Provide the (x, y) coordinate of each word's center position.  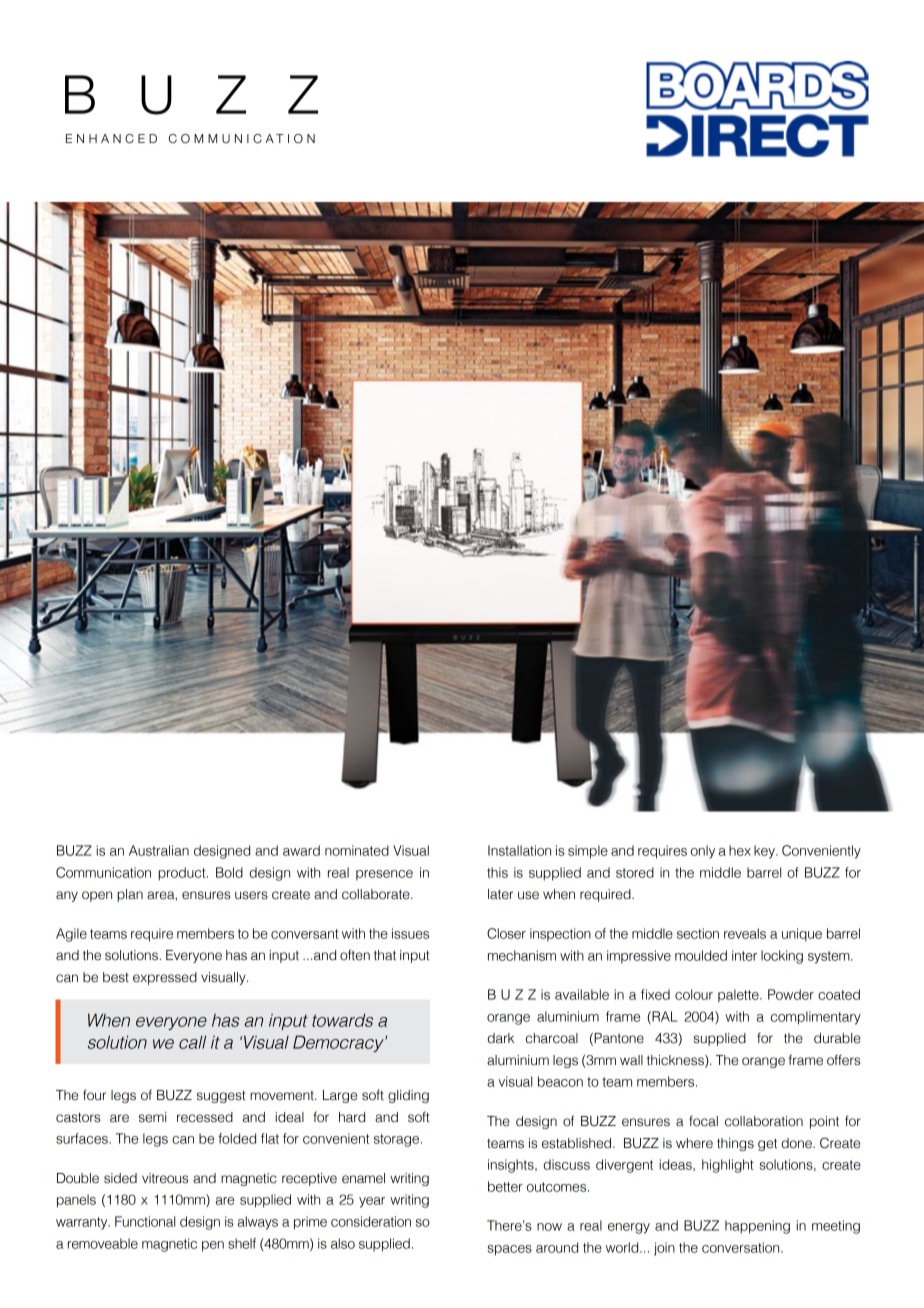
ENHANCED (111, 139)
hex (740, 850)
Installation (519, 850)
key (765, 852)
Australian (159, 850)
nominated (357, 850)
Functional (145, 1221)
